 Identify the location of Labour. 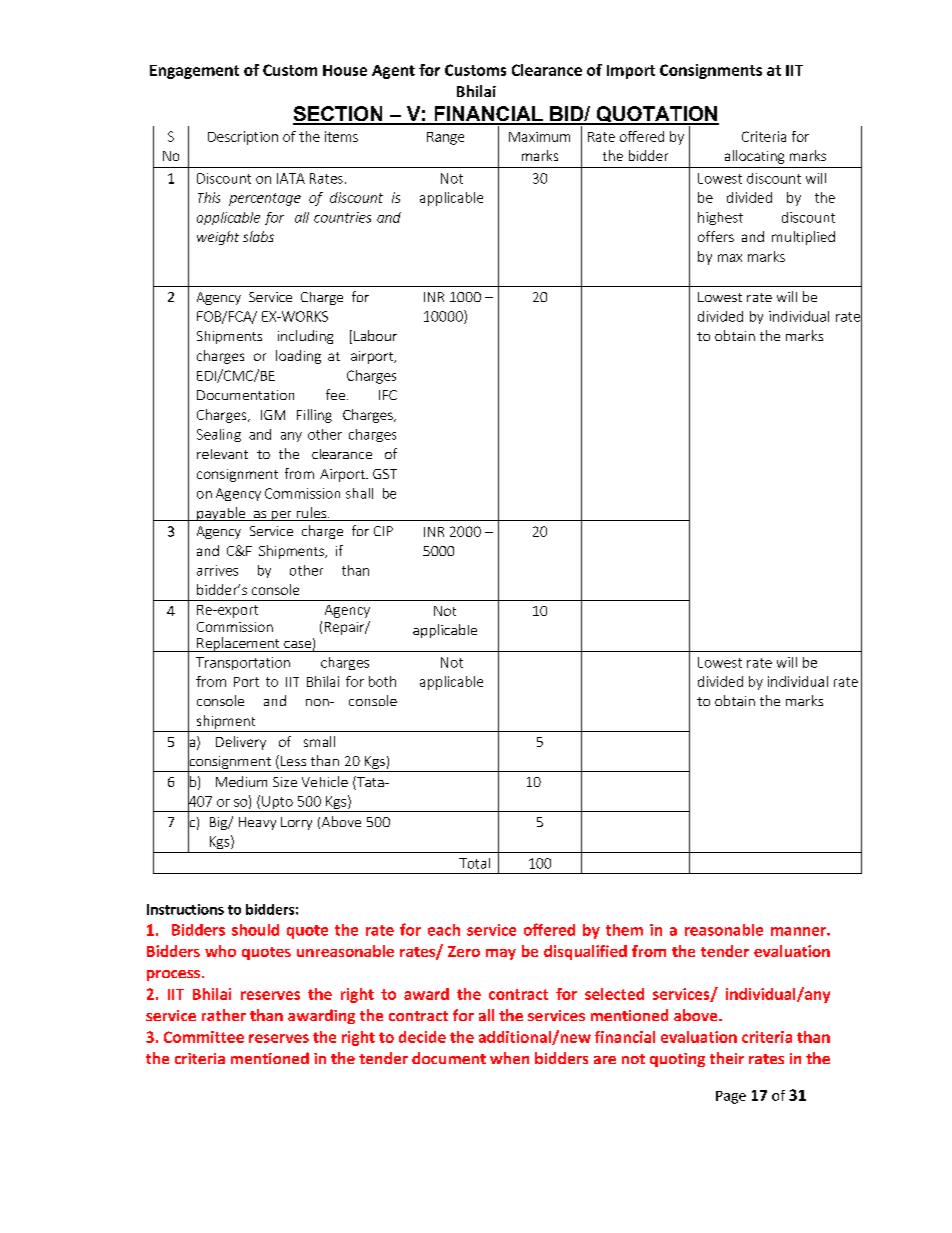
(375, 335).
